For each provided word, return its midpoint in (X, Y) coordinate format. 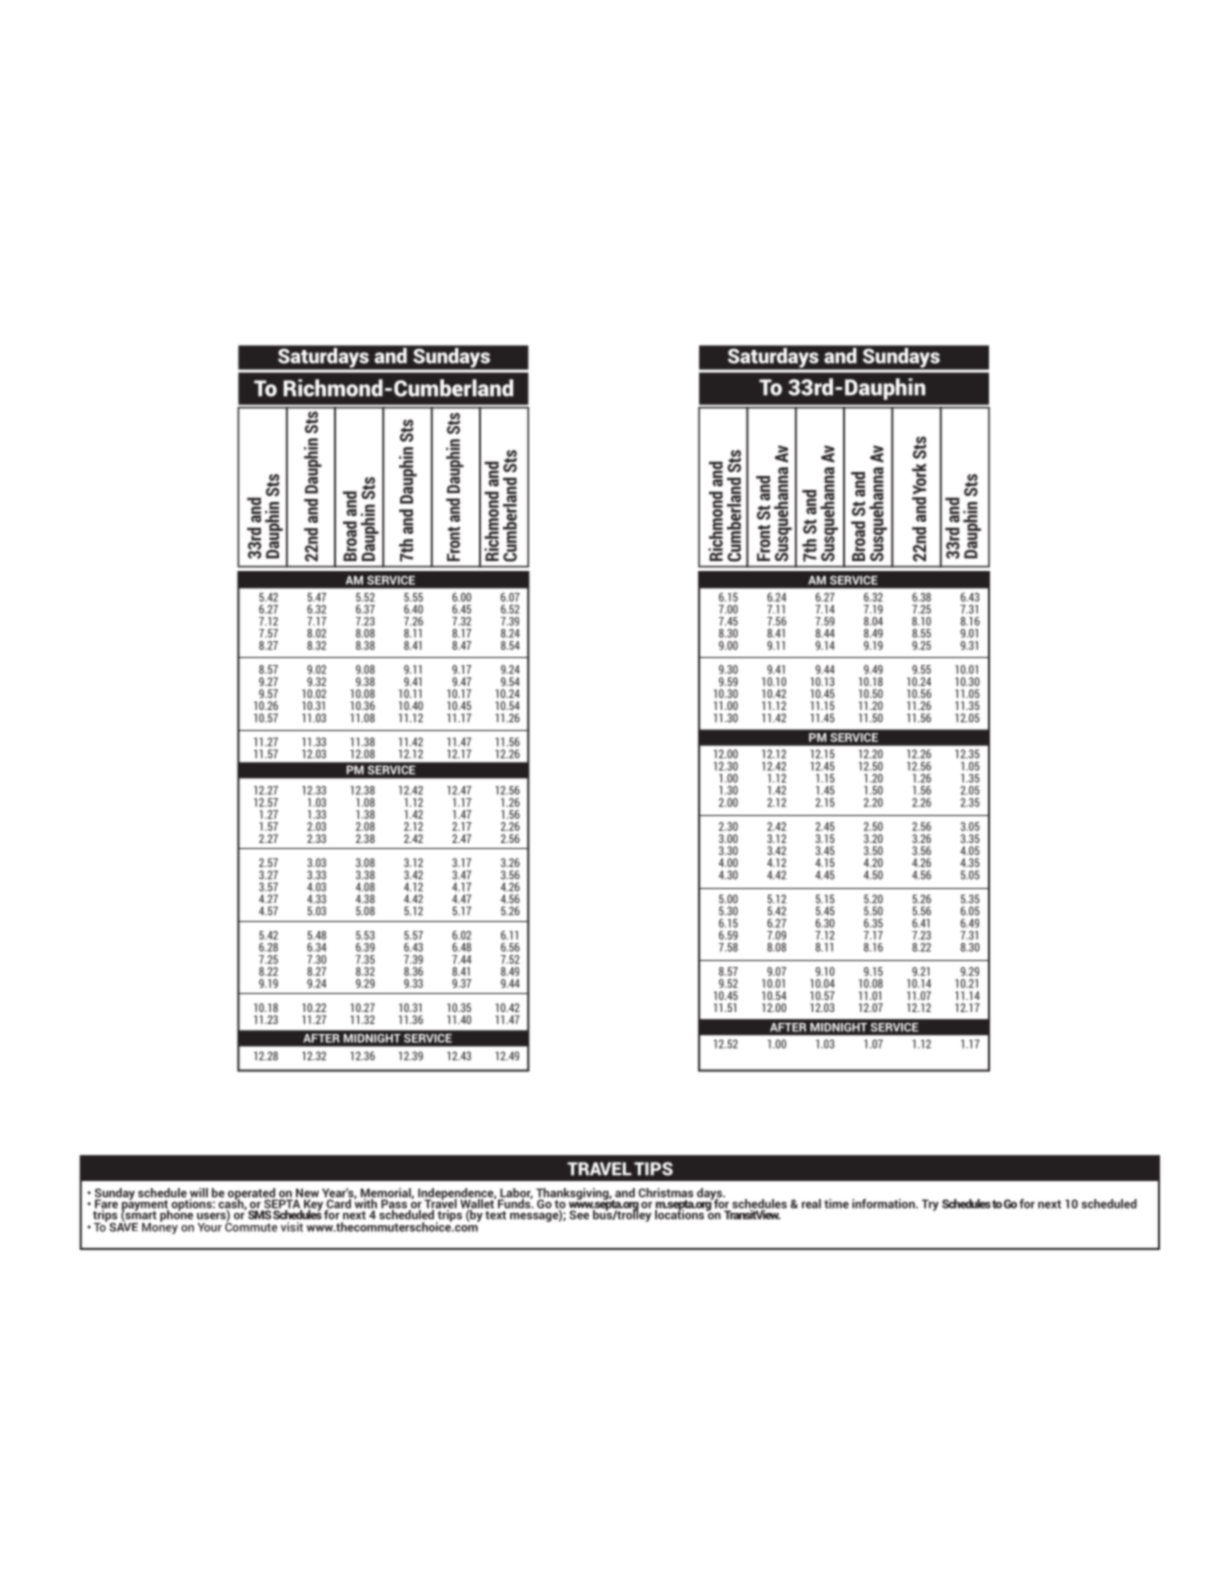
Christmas (666, 1193)
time (836, 1204)
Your (210, 1227)
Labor (515, 1194)
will (198, 1194)
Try (930, 1205)
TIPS (653, 1169)
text (495, 1215)
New (307, 1194)
